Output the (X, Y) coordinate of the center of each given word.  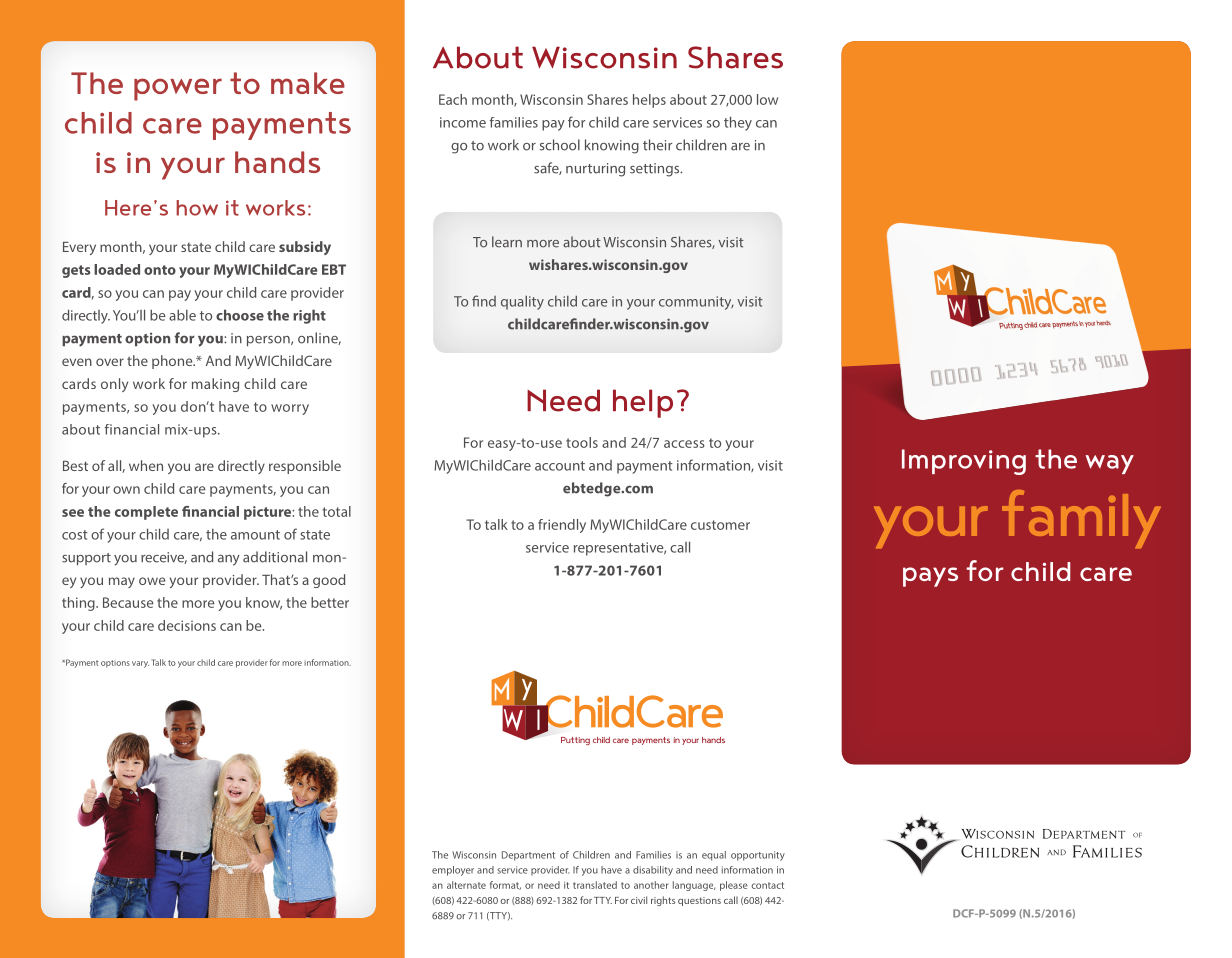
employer (453, 871)
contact (767, 885)
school (560, 145)
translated (595, 885)
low (767, 99)
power (178, 89)
